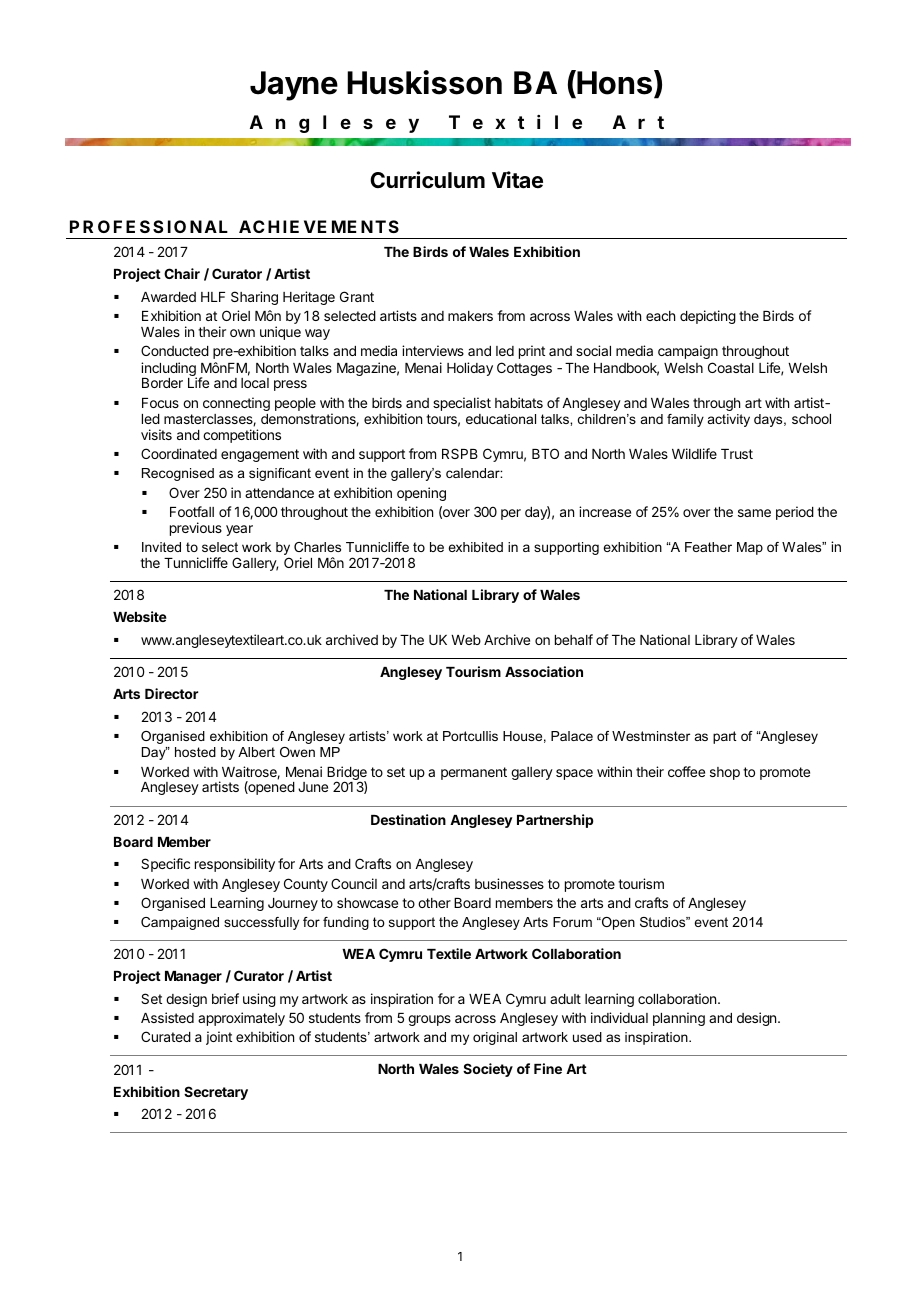 This document has height=1307, width=924. Describe the element at coordinates (242, 333) in the document. I see `own` at that location.
